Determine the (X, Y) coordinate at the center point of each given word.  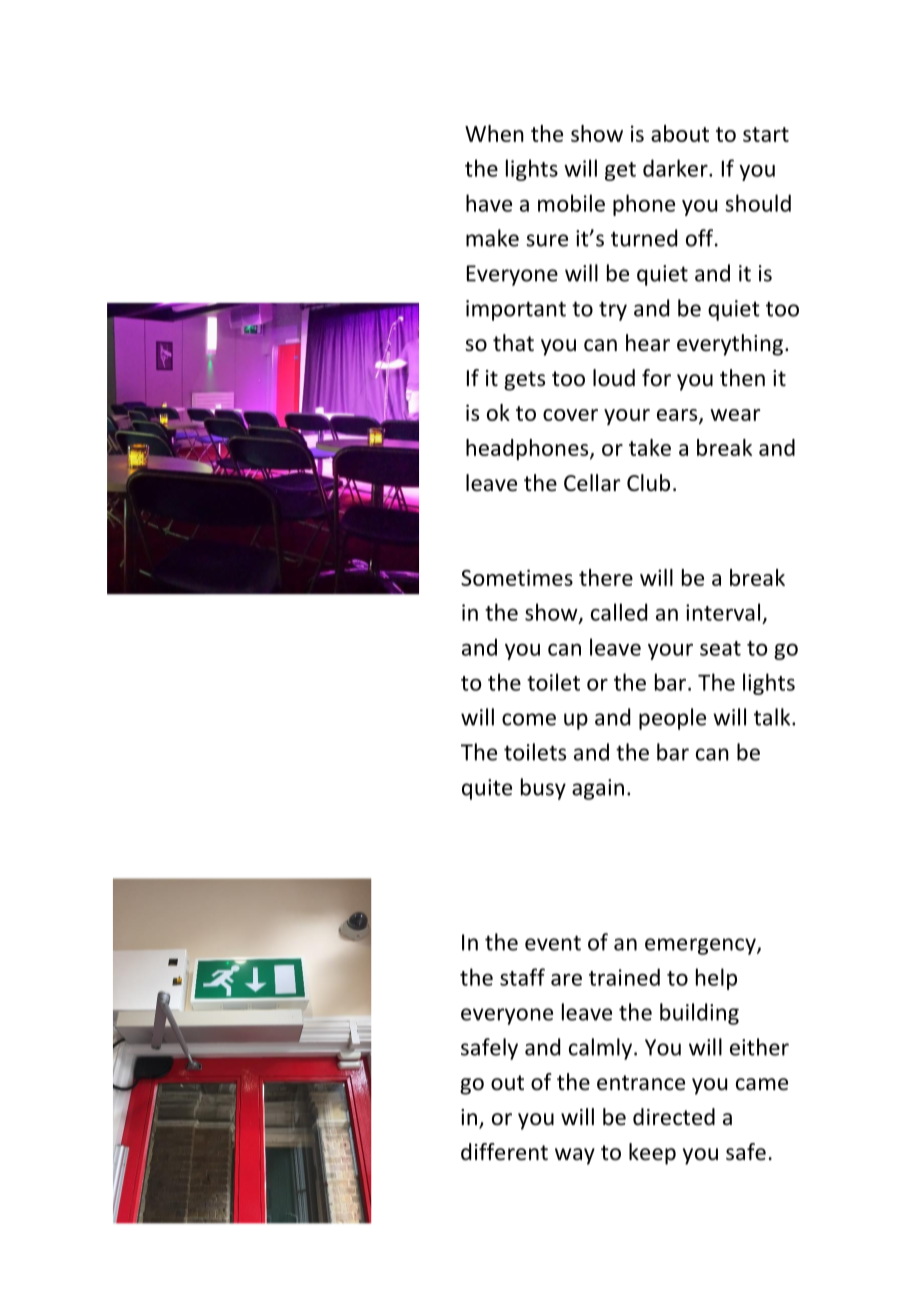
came (762, 1084)
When (494, 133)
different (504, 1152)
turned (644, 238)
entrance (641, 1083)
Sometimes (517, 577)
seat (720, 648)
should (758, 203)
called (619, 612)
